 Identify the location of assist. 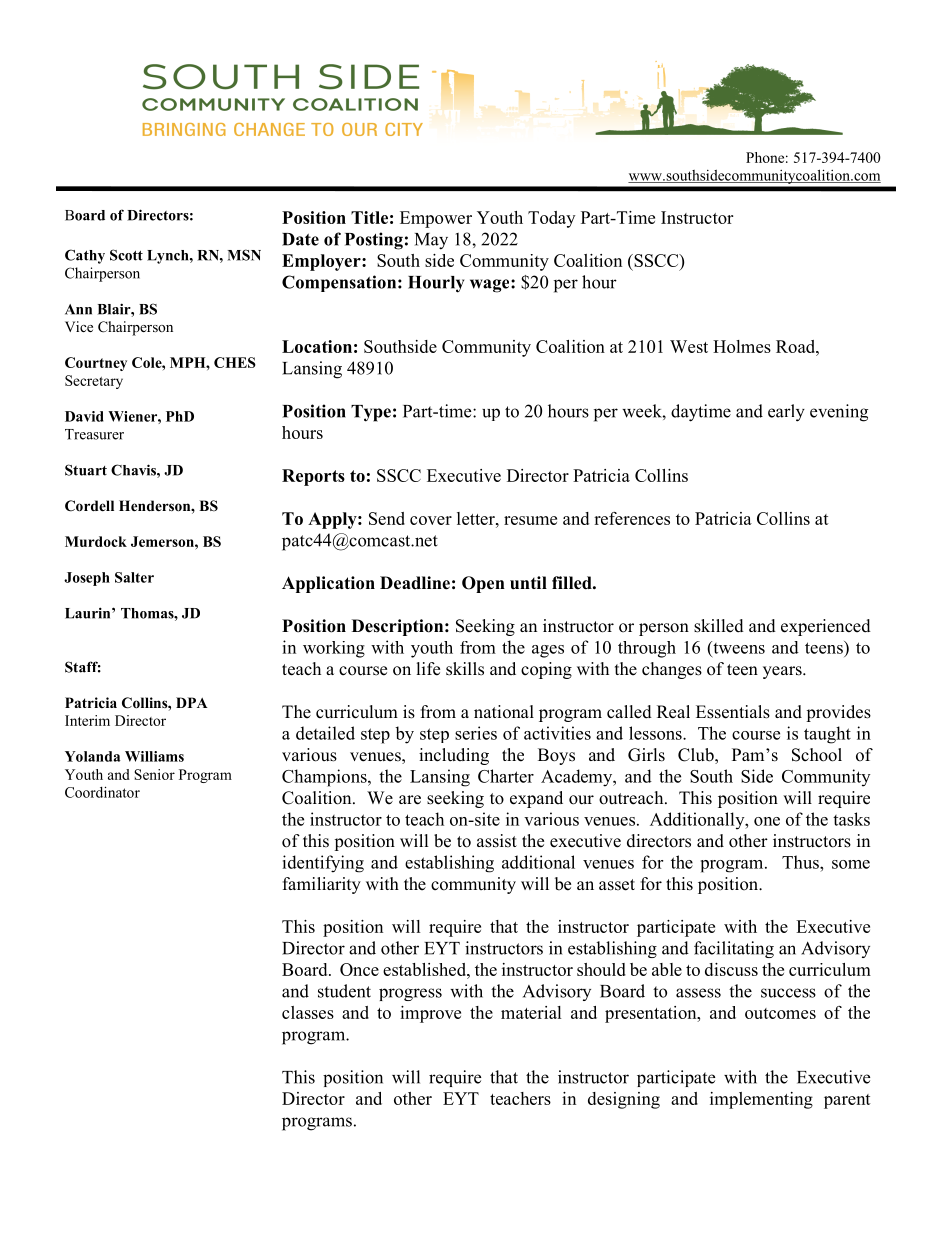
(497, 841).
